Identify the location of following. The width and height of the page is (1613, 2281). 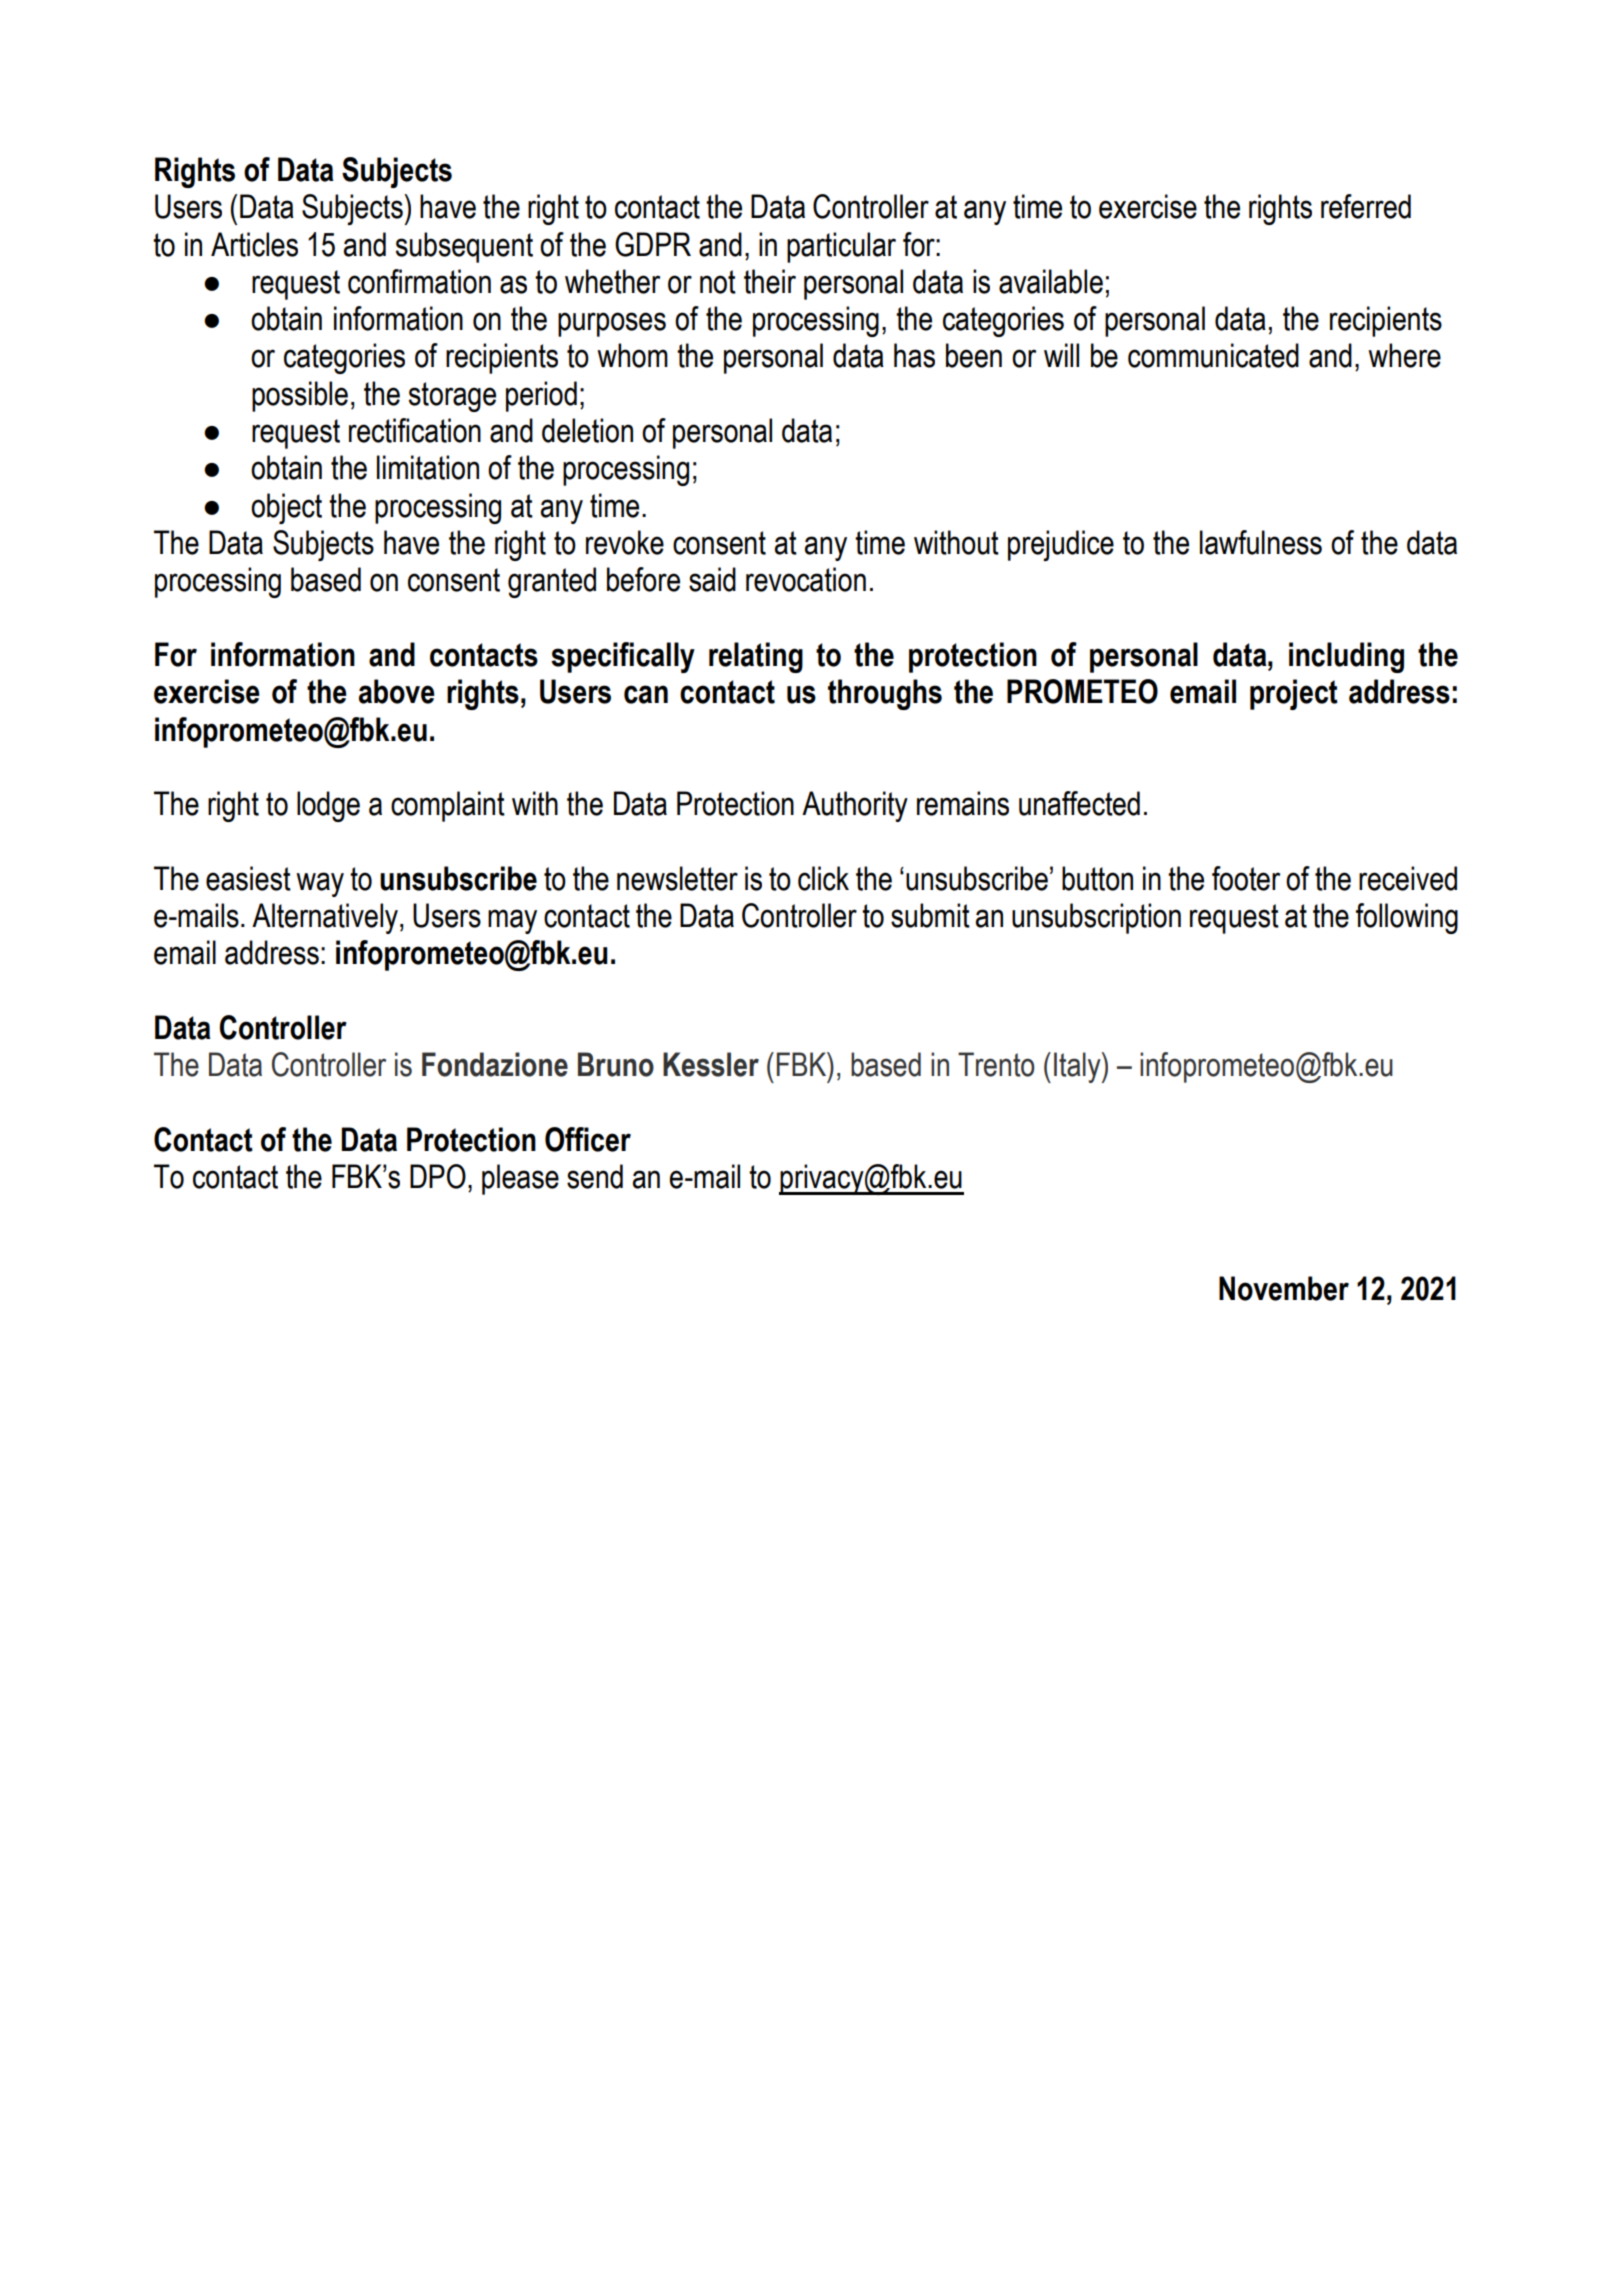
(1407, 918).
